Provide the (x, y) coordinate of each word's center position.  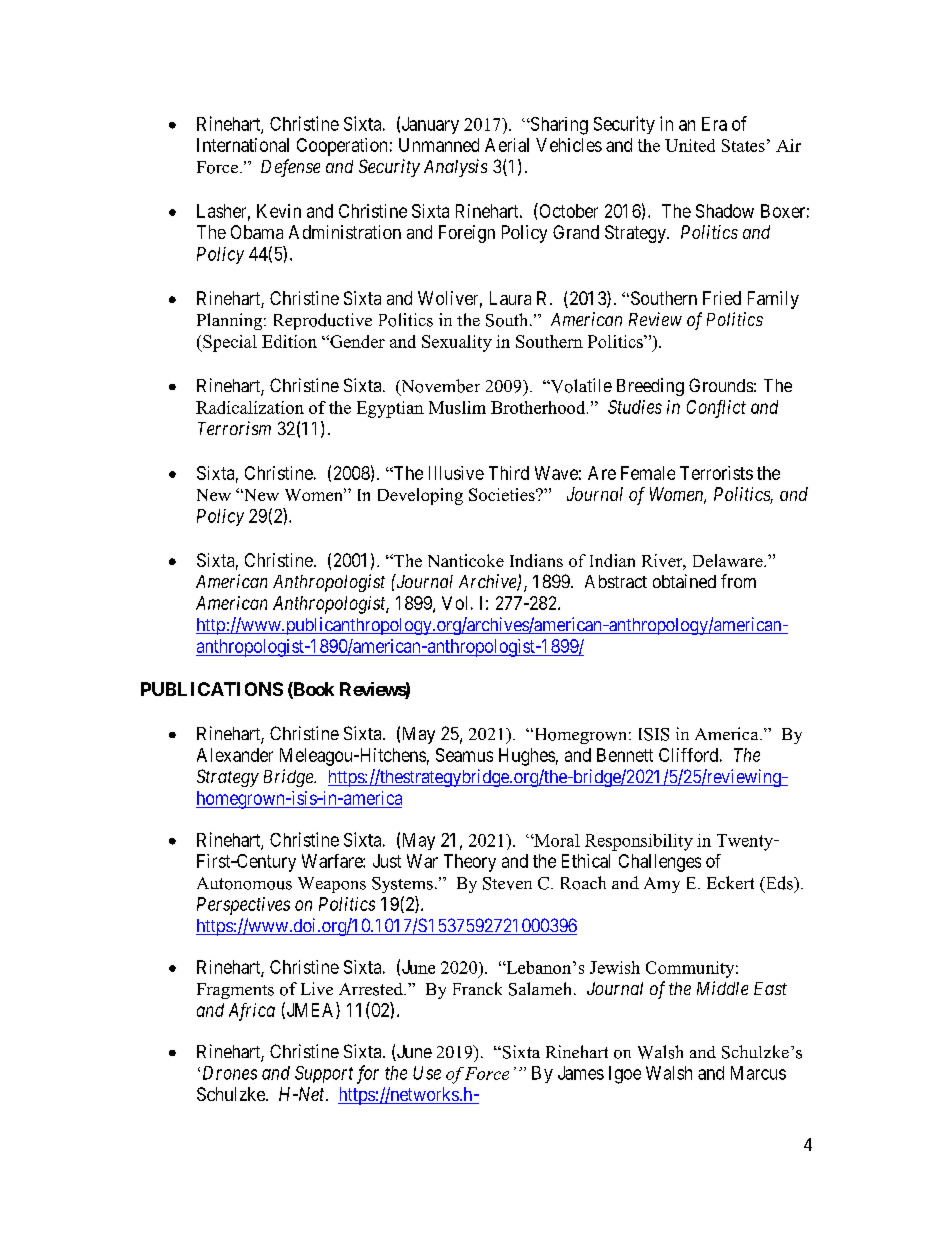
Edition (289, 341)
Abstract (616, 581)
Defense (290, 168)
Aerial (507, 145)
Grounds (721, 385)
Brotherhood (539, 407)
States (743, 145)
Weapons (332, 885)
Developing (420, 496)
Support (324, 1074)
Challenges (660, 863)
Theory (470, 863)
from (738, 581)
